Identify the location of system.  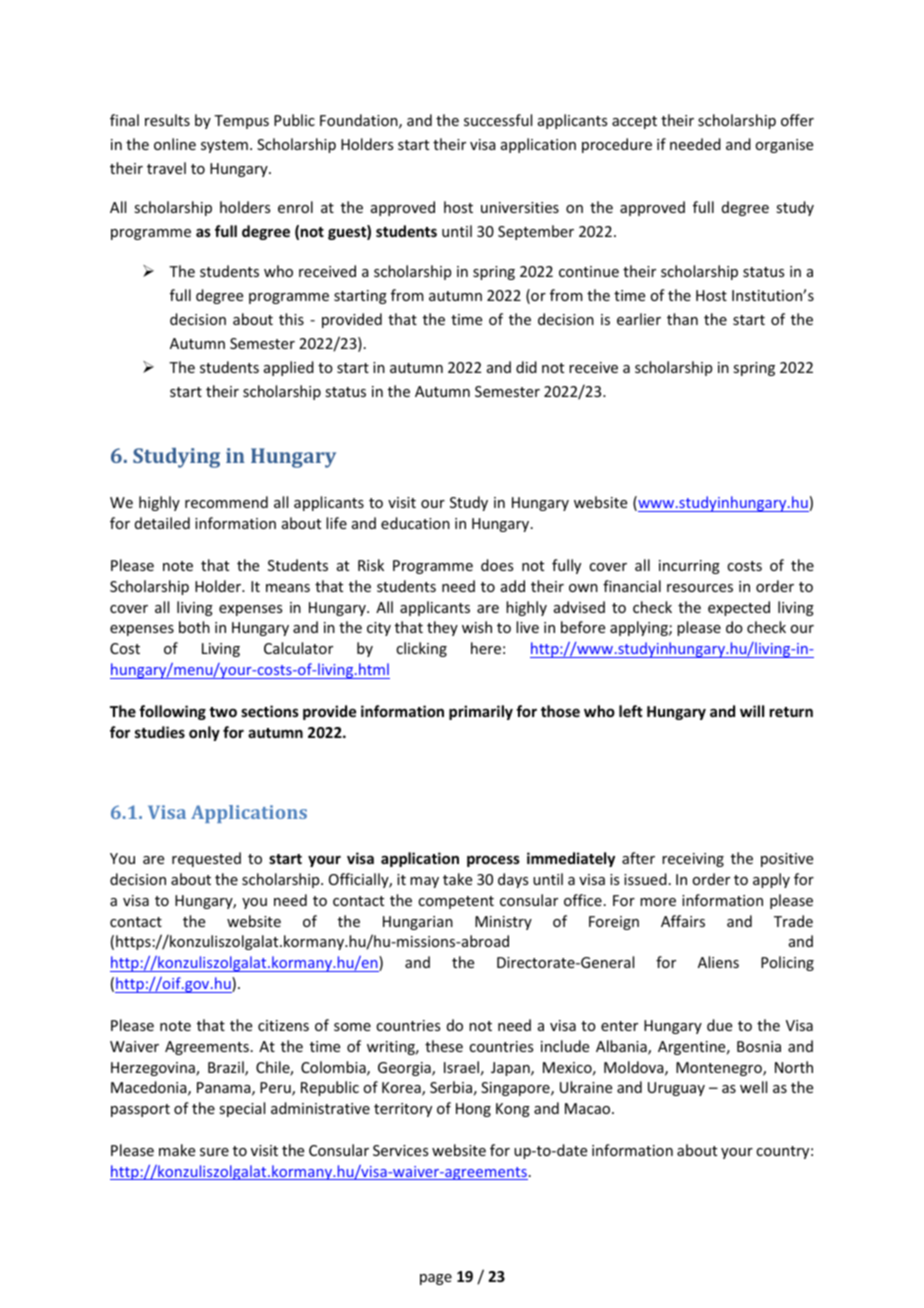
(224, 146).
